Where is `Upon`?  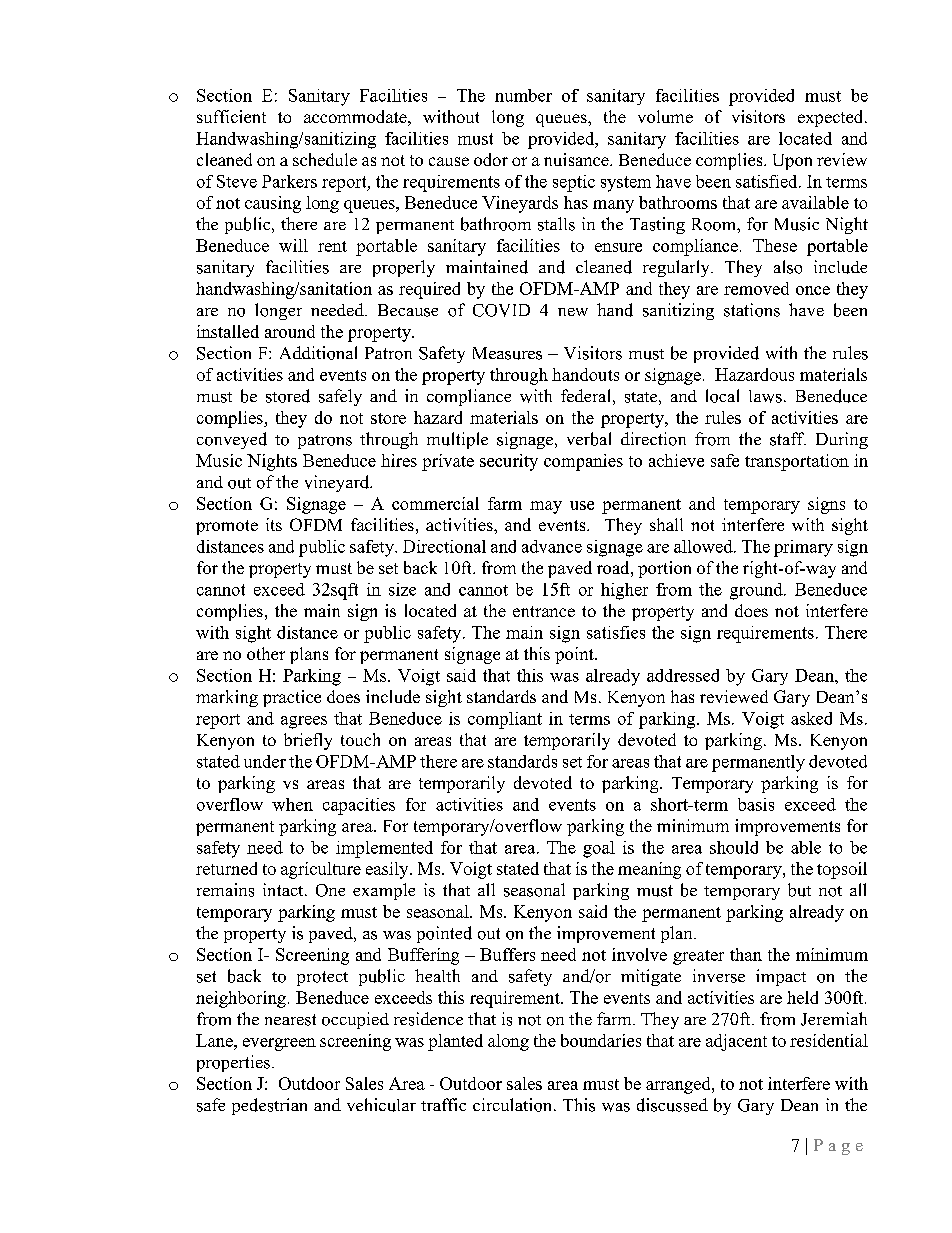
Upon is located at coordinates (792, 162).
